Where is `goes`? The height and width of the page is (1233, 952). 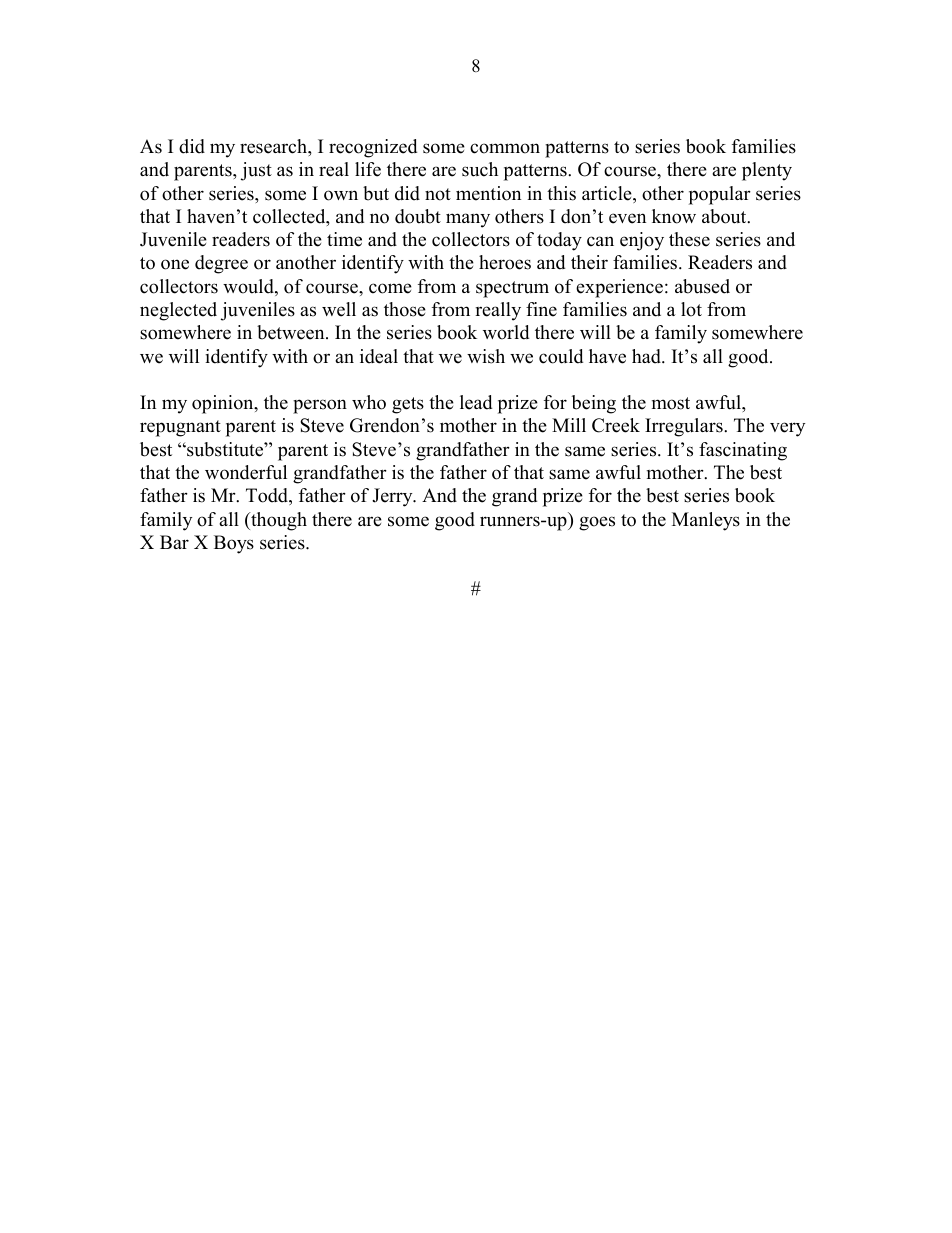 goes is located at coordinates (597, 523).
